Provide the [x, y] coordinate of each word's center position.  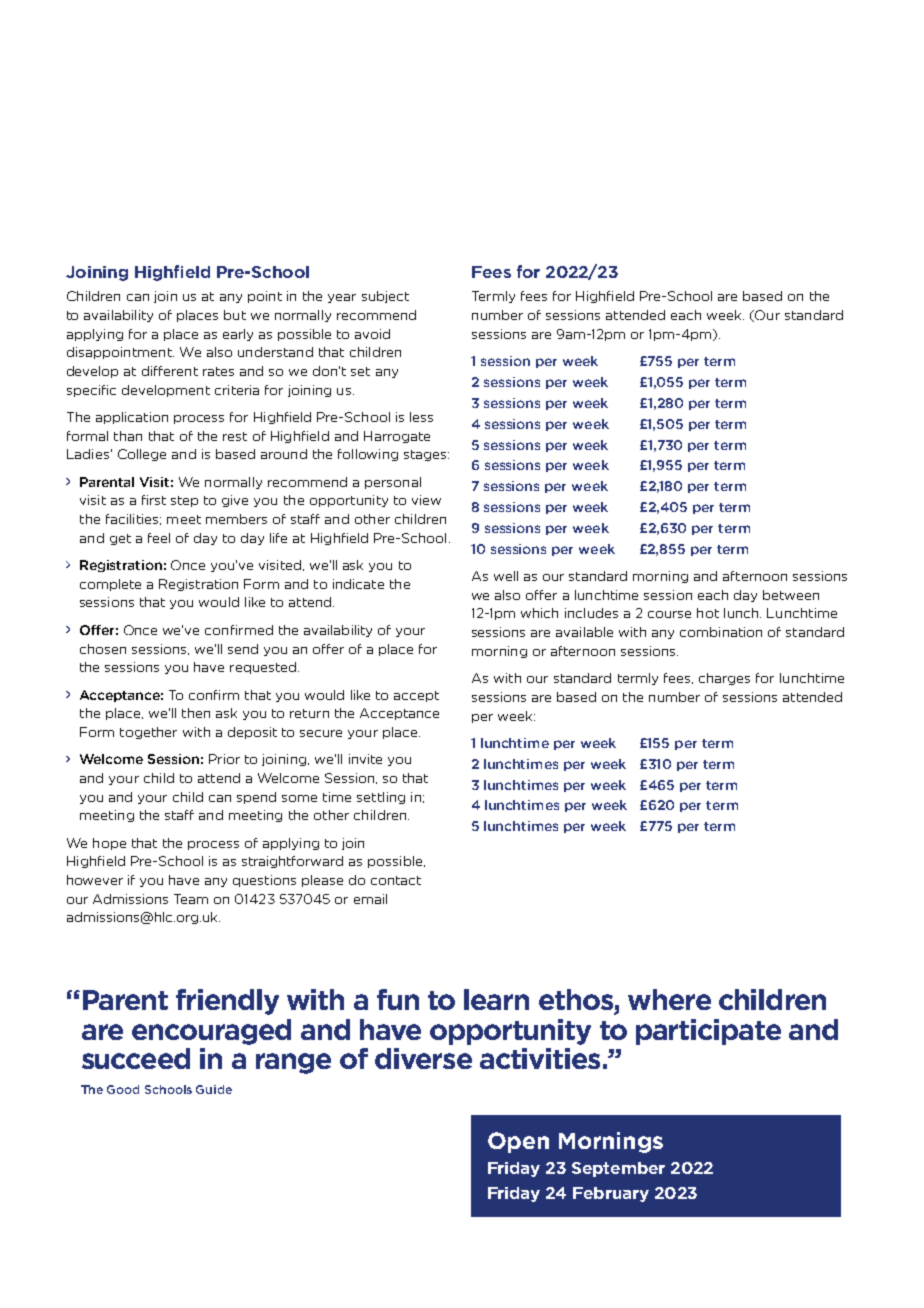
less [421, 417]
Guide [214, 1089]
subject [385, 297]
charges [724, 679]
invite [365, 759]
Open [518, 1142]
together [148, 733]
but [235, 315]
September [618, 1169]
